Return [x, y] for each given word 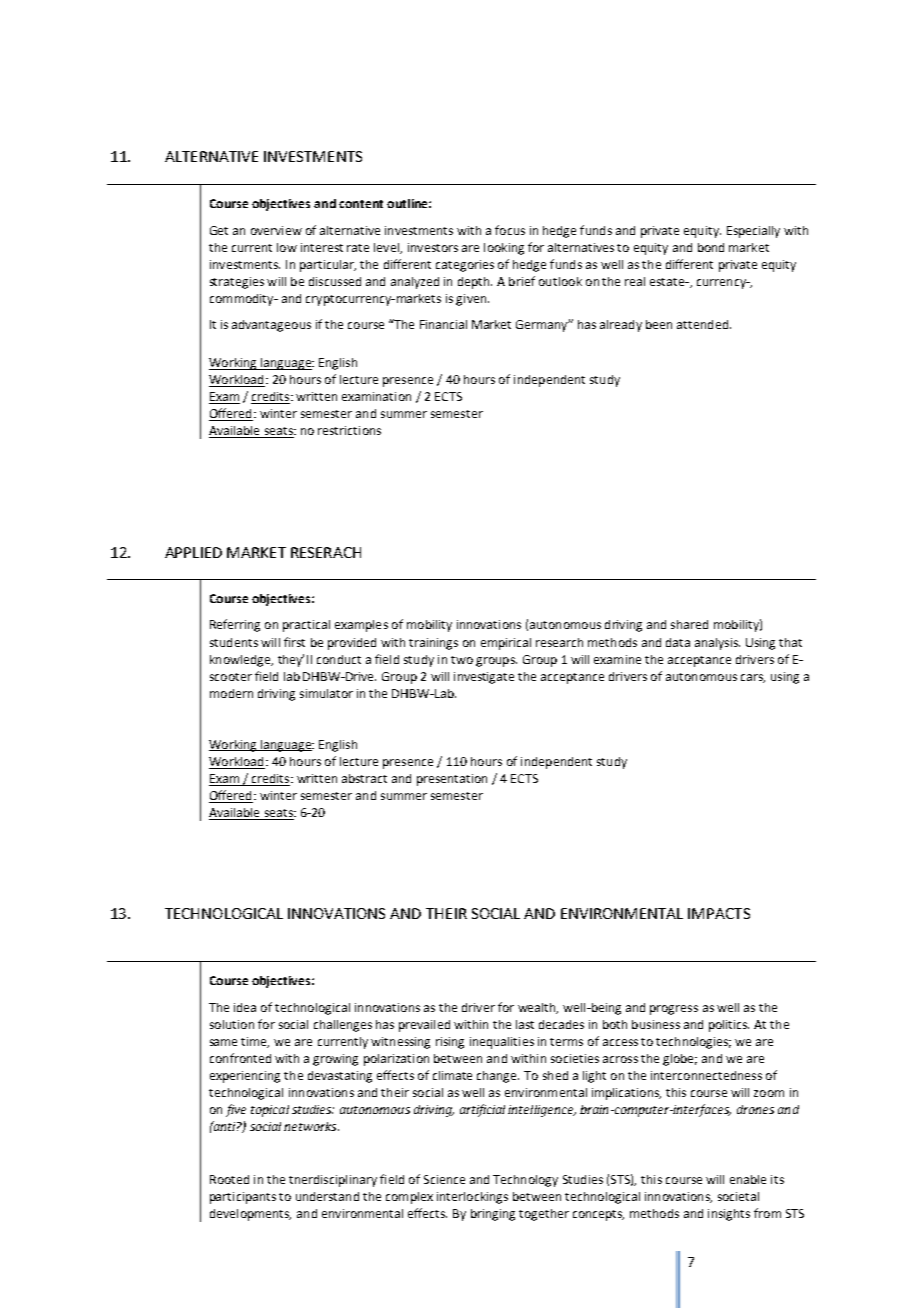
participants [243, 1198]
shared [689, 624]
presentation [452, 780]
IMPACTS [719, 913]
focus [510, 230]
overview [276, 230]
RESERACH [326, 552]
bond [711, 247]
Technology [525, 1181]
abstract [364, 778]
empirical [506, 644]
